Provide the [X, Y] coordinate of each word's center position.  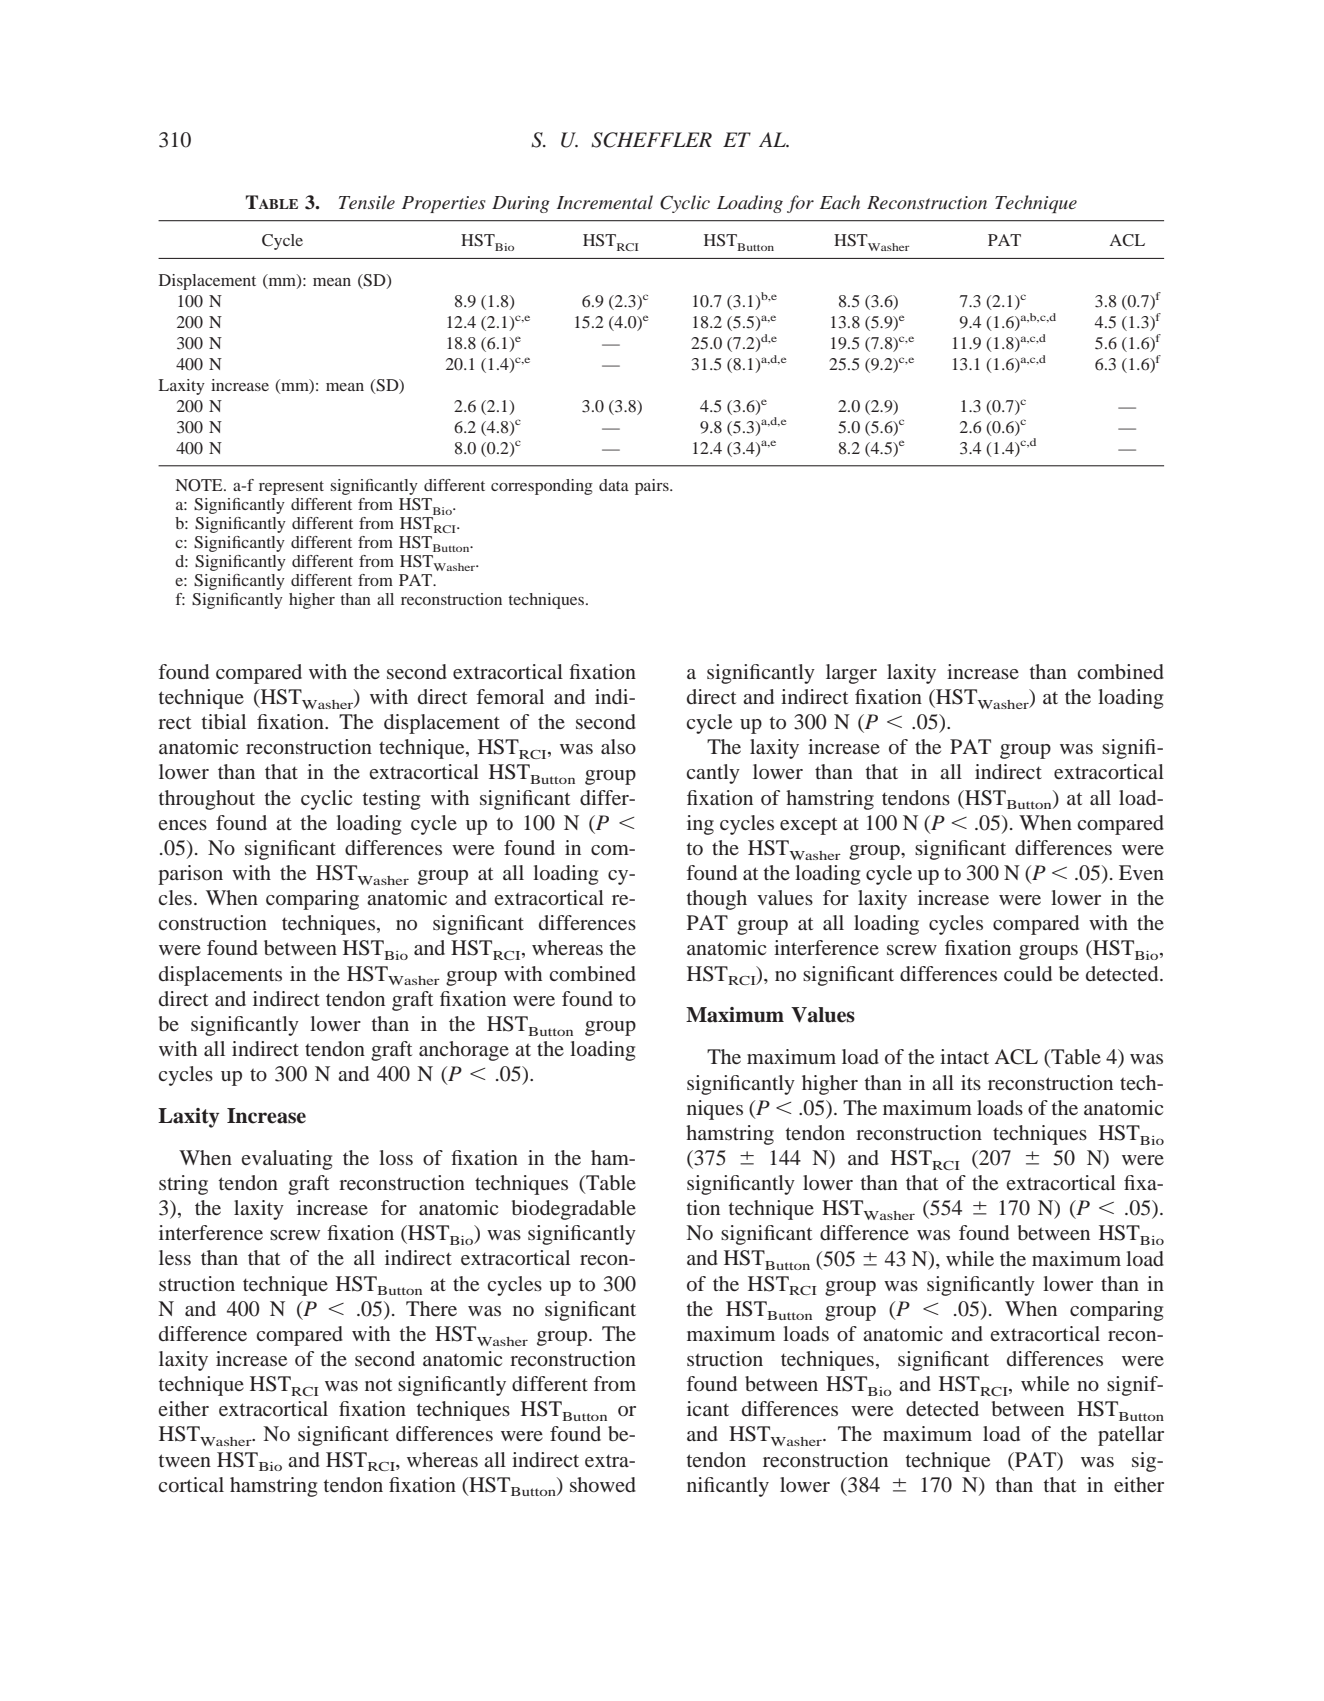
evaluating [287, 1160]
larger [851, 674]
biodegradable [574, 1210]
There [431, 1308]
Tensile [367, 202]
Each [840, 202]
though [717, 900]
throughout [207, 800]
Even [1141, 872]
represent [291, 488]
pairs [653, 487]
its [971, 1082]
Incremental [605, 202]
